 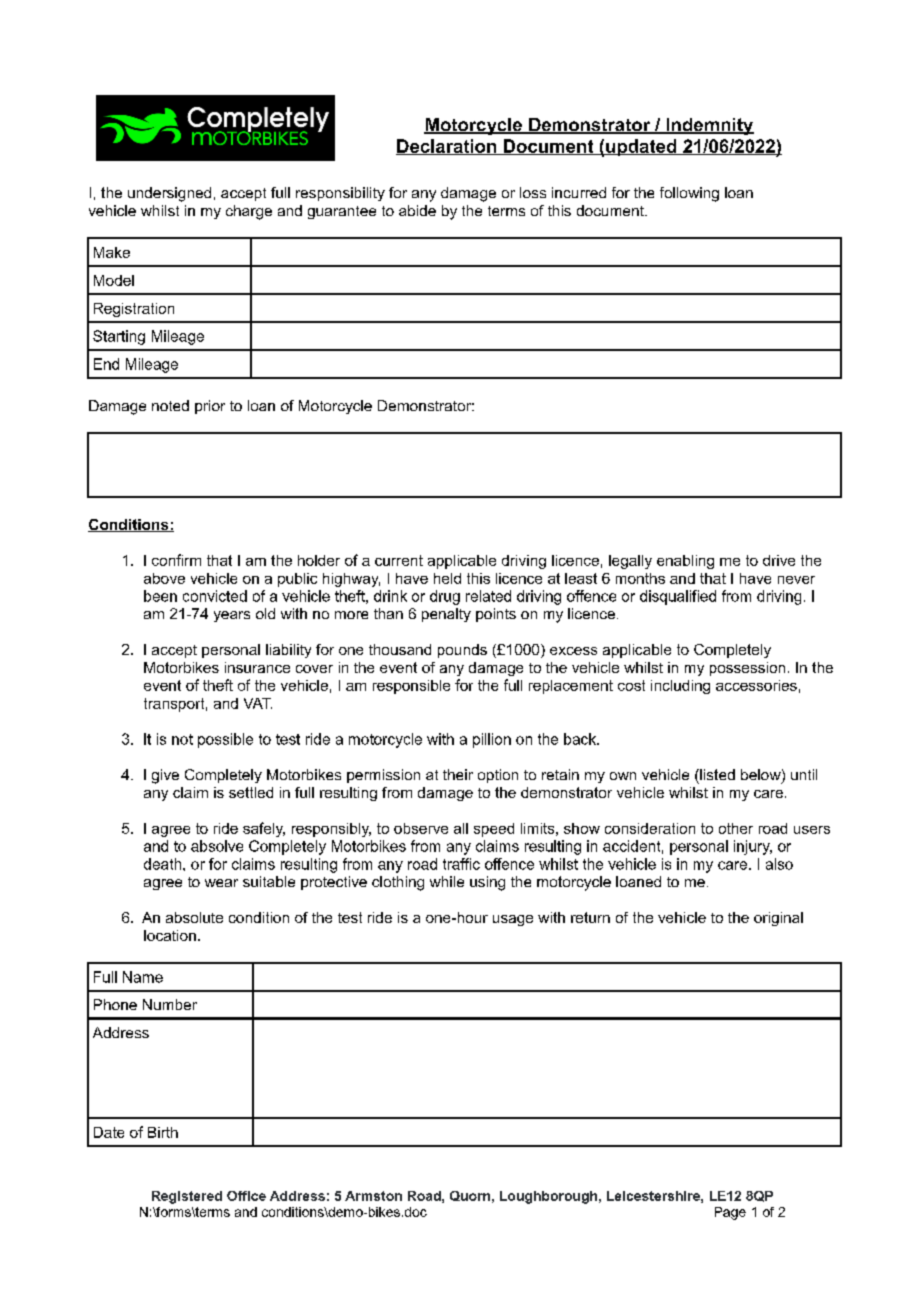 What do you see at coordinates (685, 562) in the screenshot?
I see `enabling` at bounding box center [685, 562].
